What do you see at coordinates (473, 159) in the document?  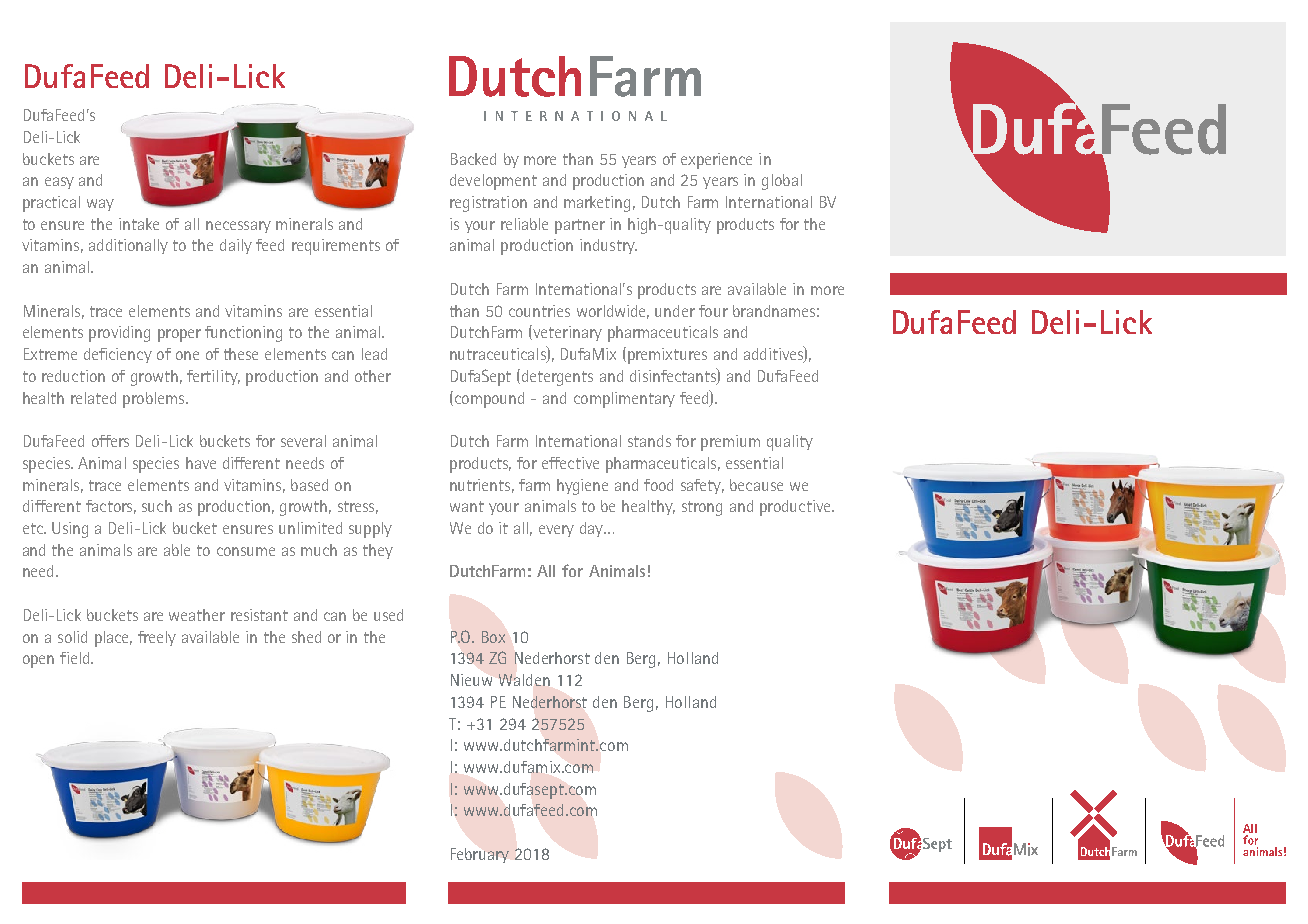 I see `Backed` at bounding box center [473, 159].
